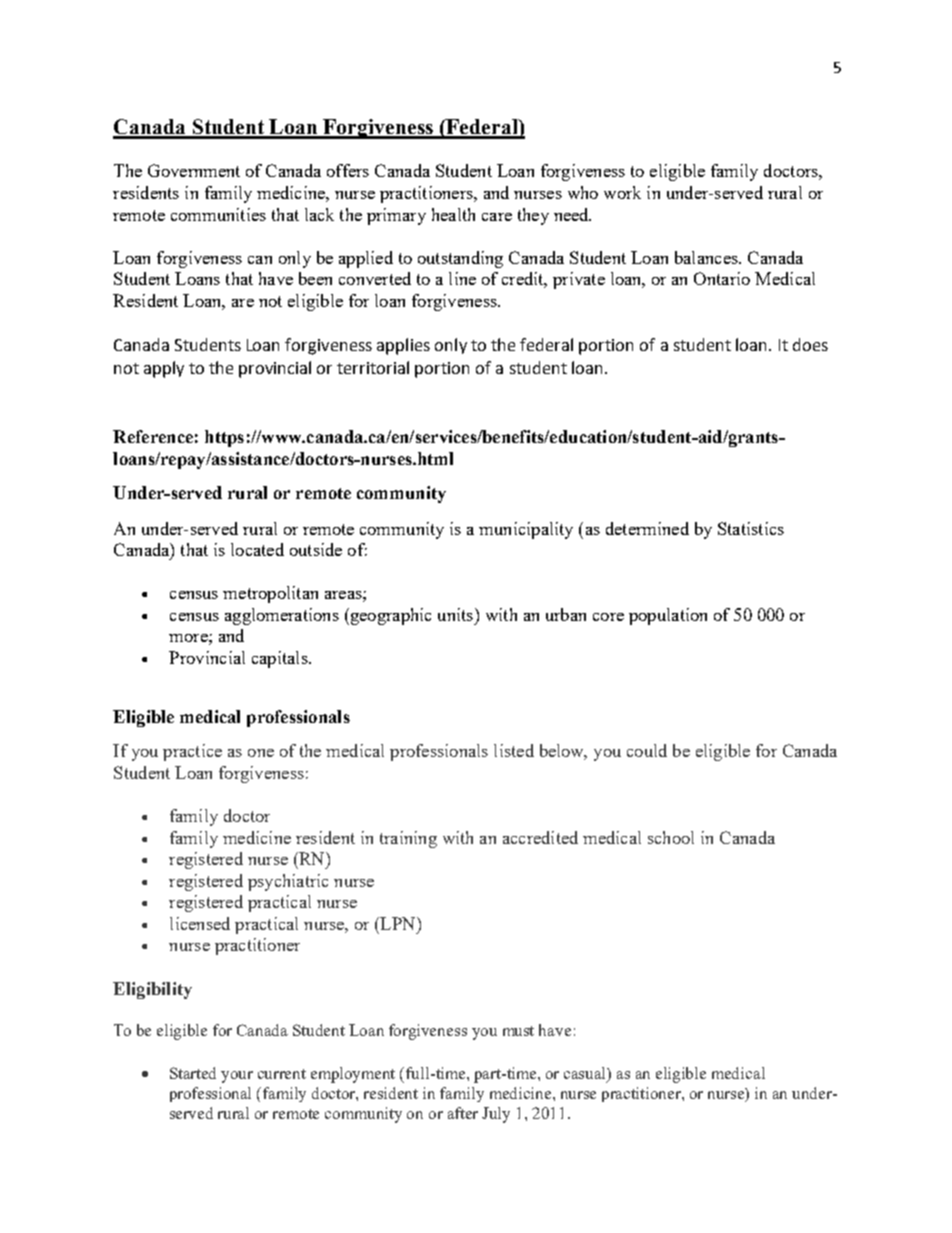  Describe the element at coordinates (707, 257) in the screenshot. I see `balances` at that location.
